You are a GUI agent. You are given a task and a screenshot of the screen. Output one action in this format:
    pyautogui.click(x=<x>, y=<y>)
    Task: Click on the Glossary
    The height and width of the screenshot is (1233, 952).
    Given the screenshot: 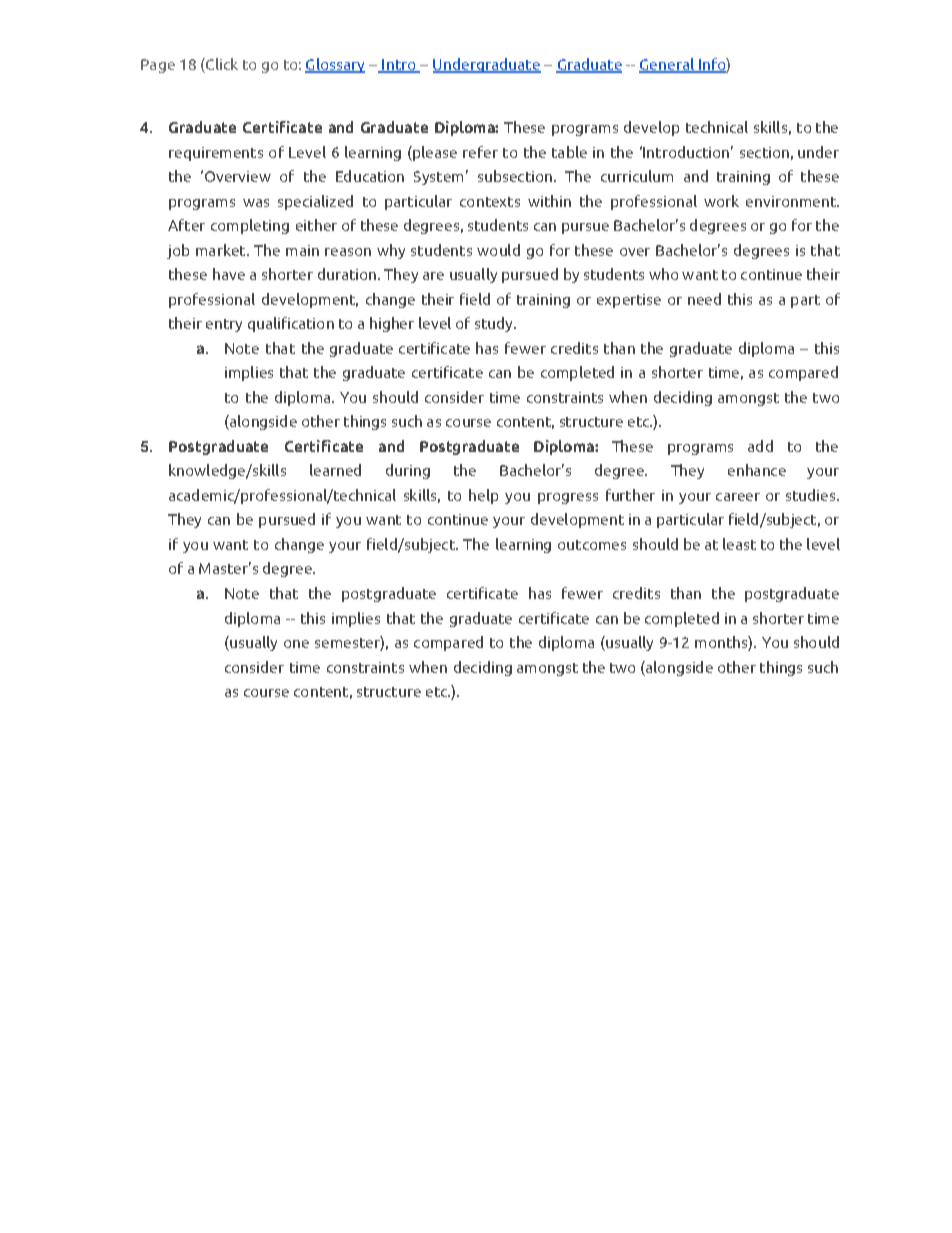 What is the action you would take?
    pyautogui.click(x=335, y=65)
